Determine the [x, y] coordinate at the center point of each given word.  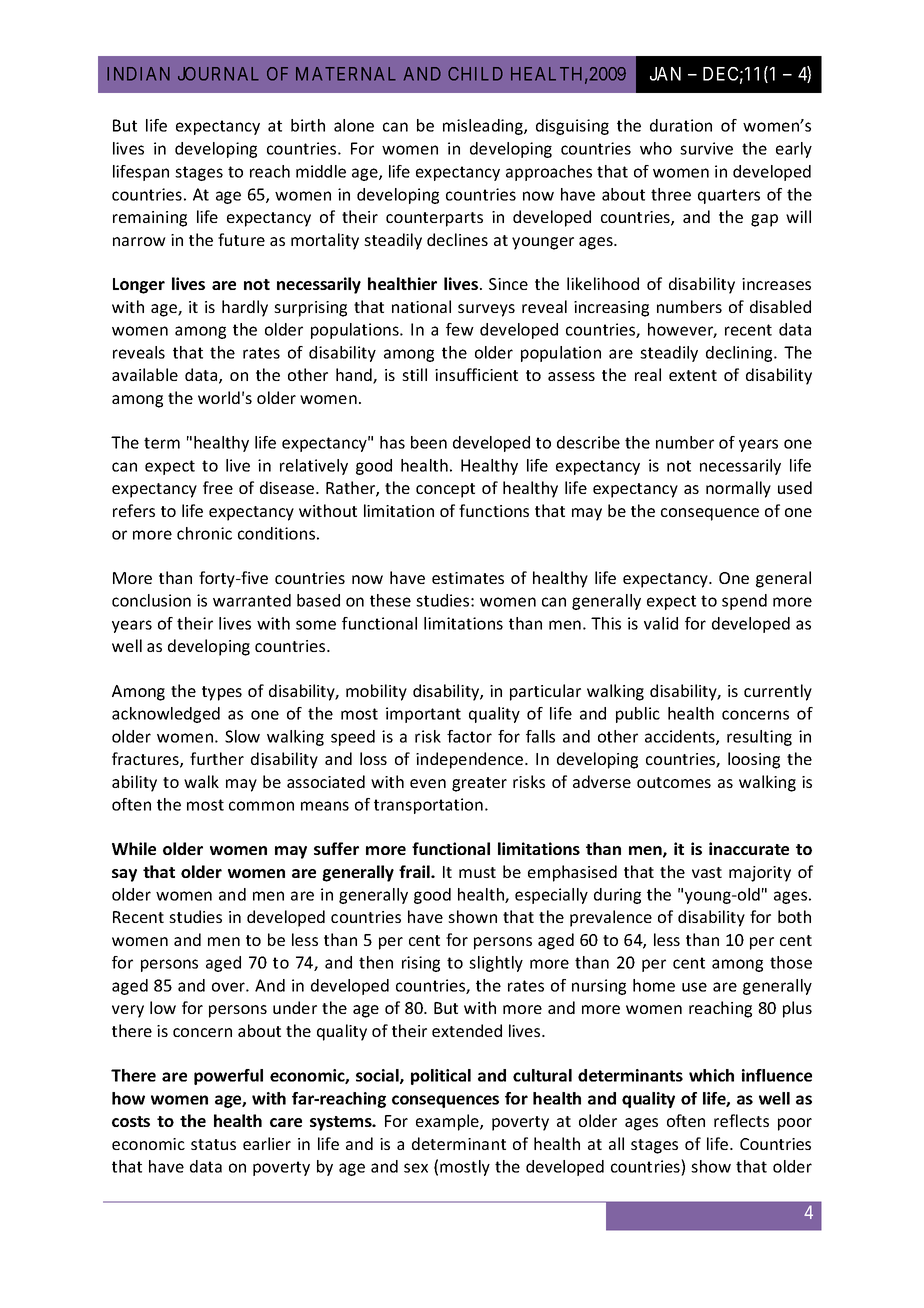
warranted [252, 600]
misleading [484, 127]
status [213, 1144]
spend [744, 602]
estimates [468, 578]
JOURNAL [218, 74]
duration [681, 125]
